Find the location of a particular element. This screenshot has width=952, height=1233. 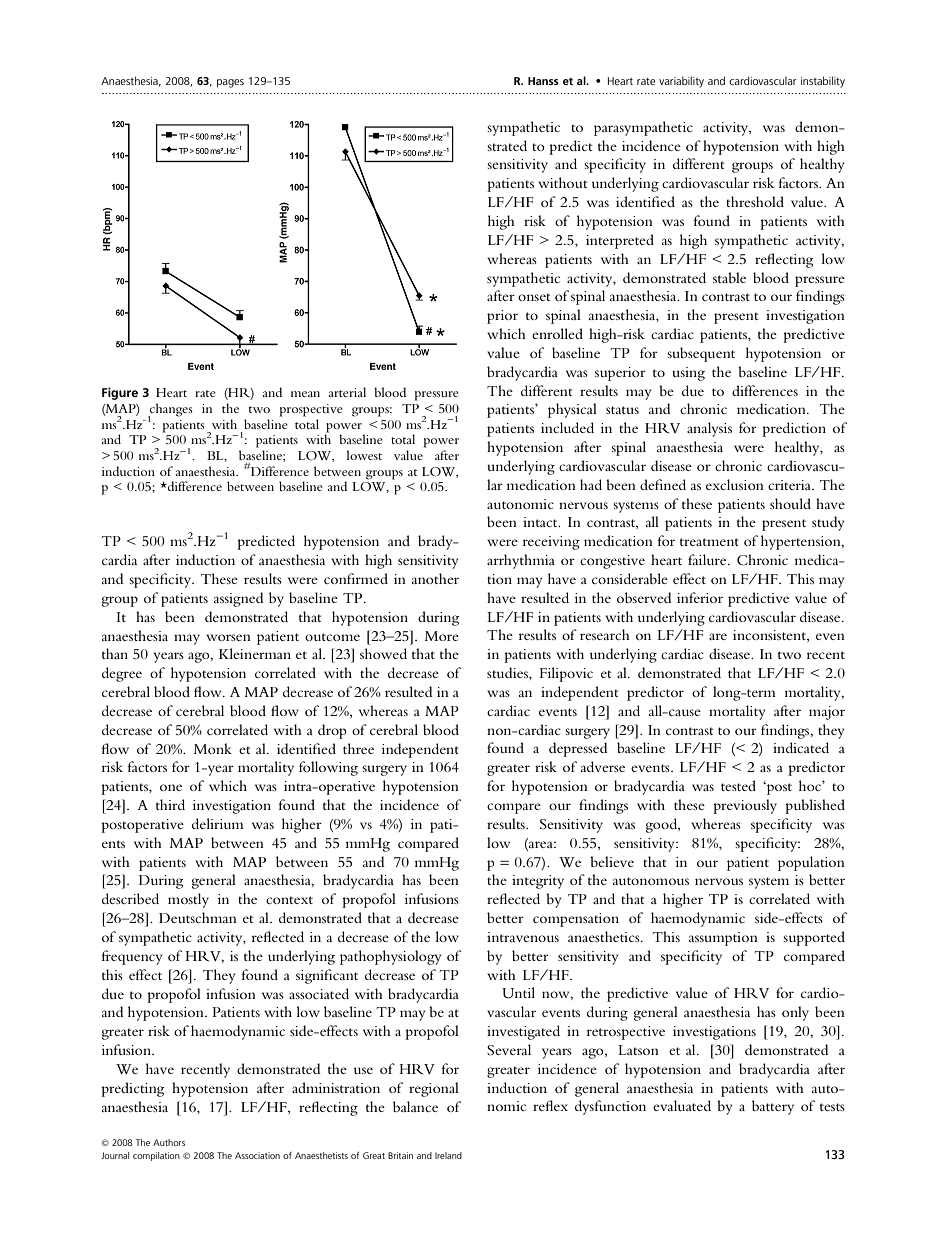

changes is located at coordinates (170, 411).
